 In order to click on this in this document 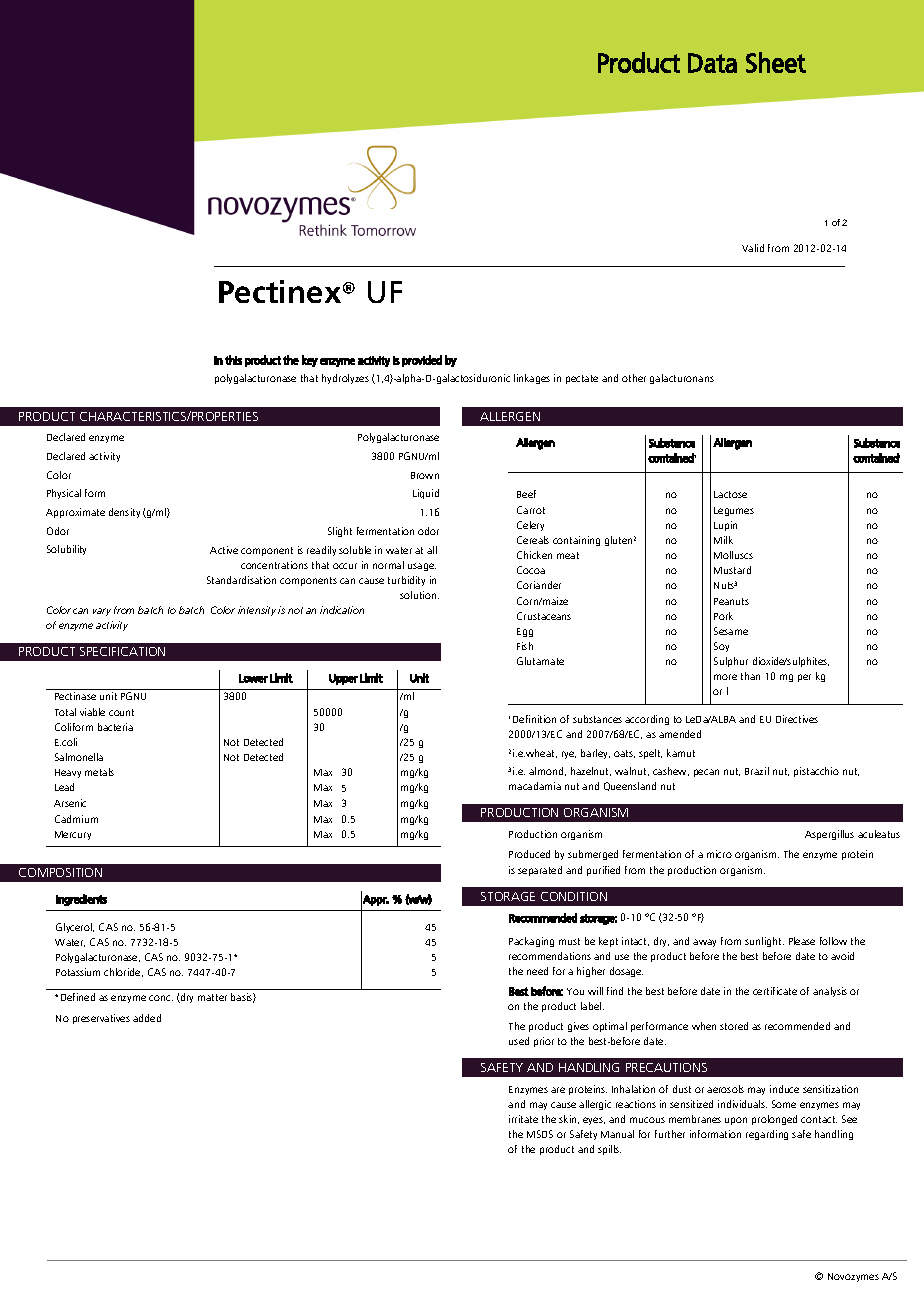, I will do `click(233, 360)`.
